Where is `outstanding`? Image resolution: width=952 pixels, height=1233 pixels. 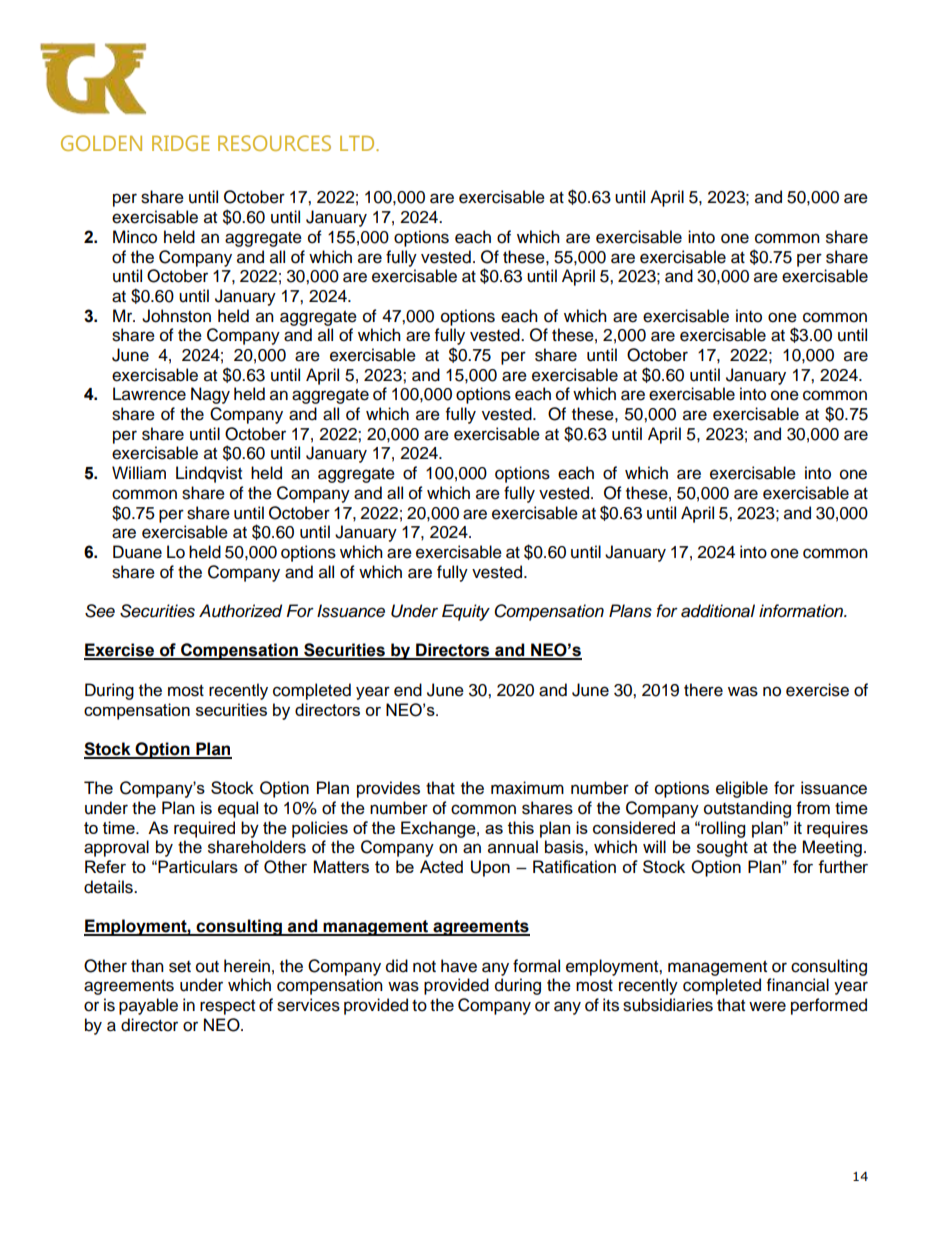 outstanding is located at coordinates (747, 809).
